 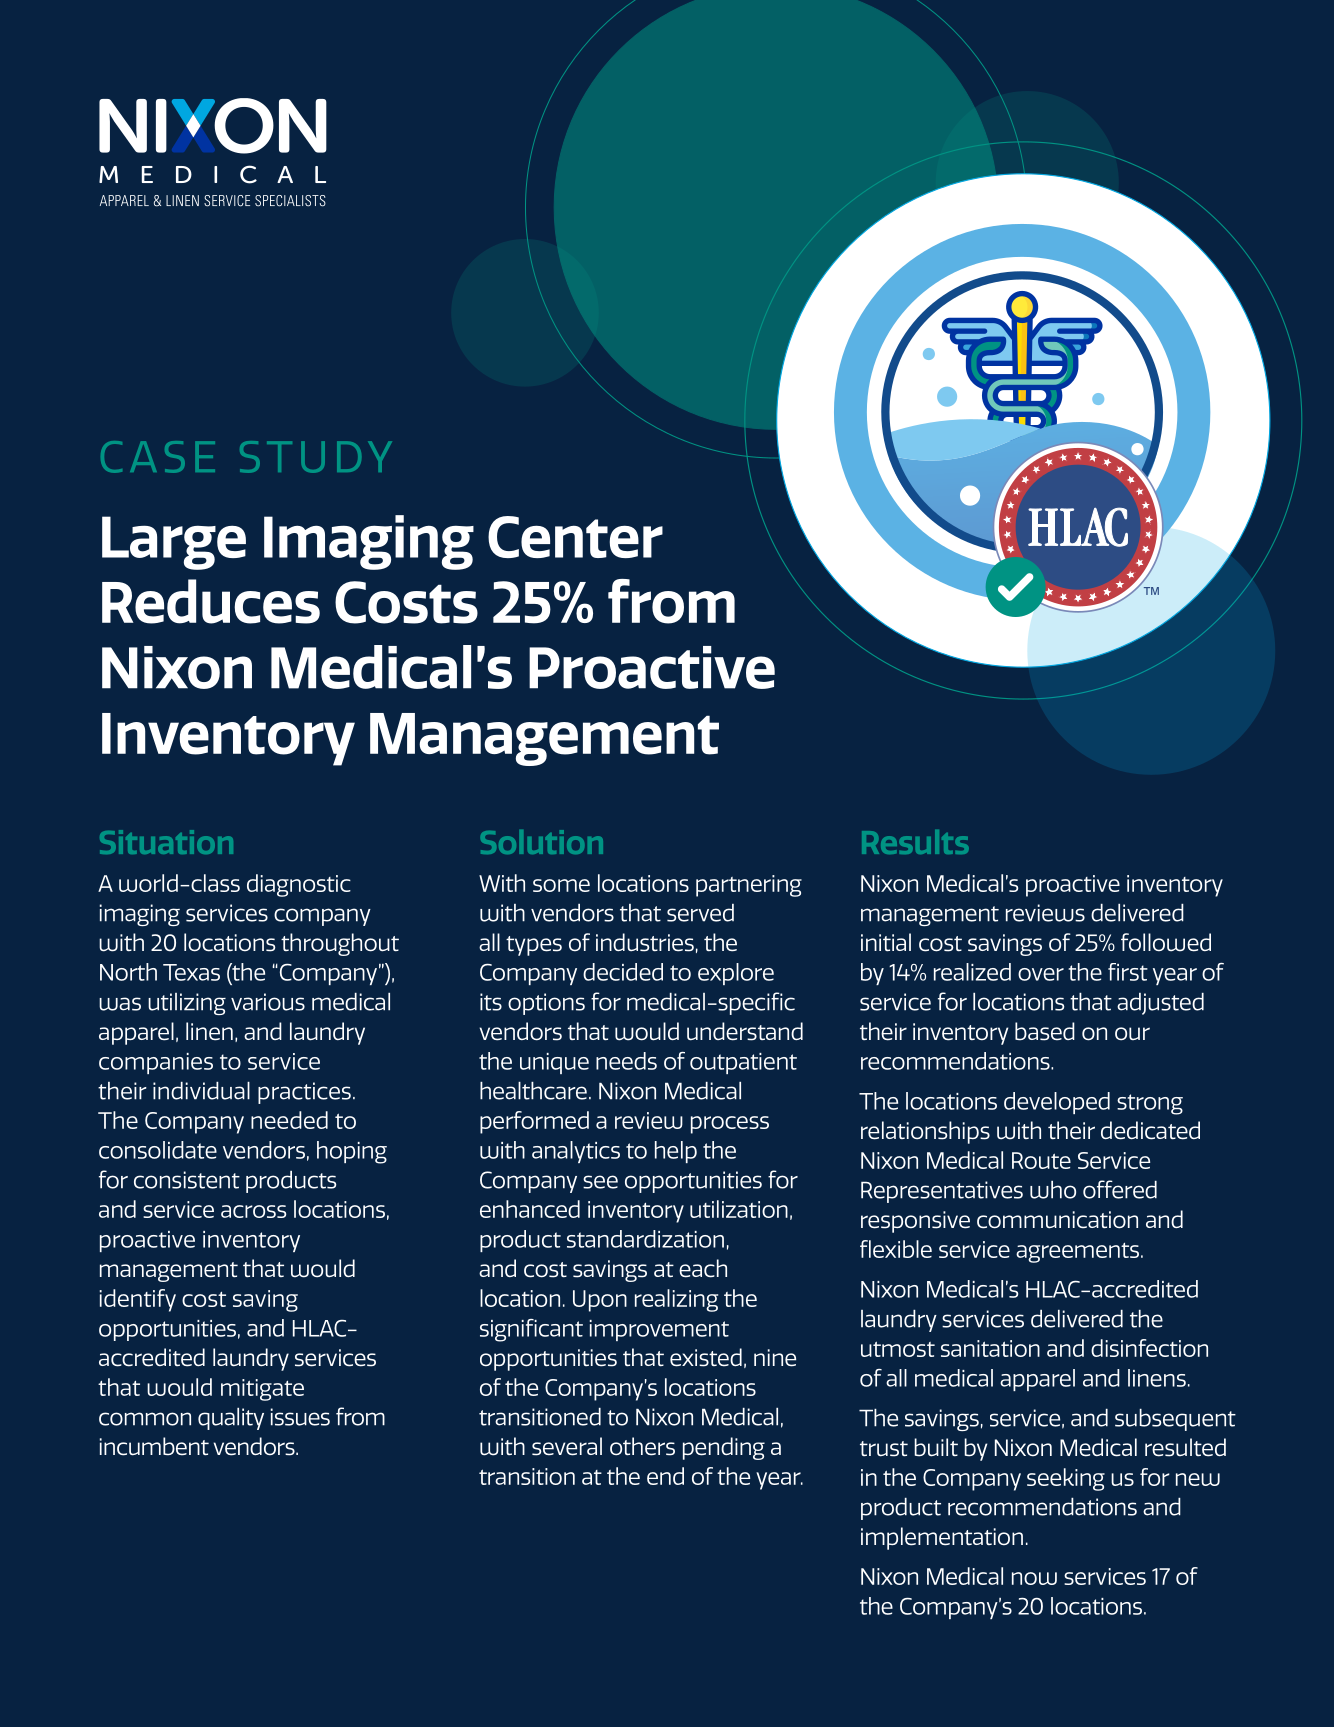 I want to click on others, so click(x=642, y=1446).
